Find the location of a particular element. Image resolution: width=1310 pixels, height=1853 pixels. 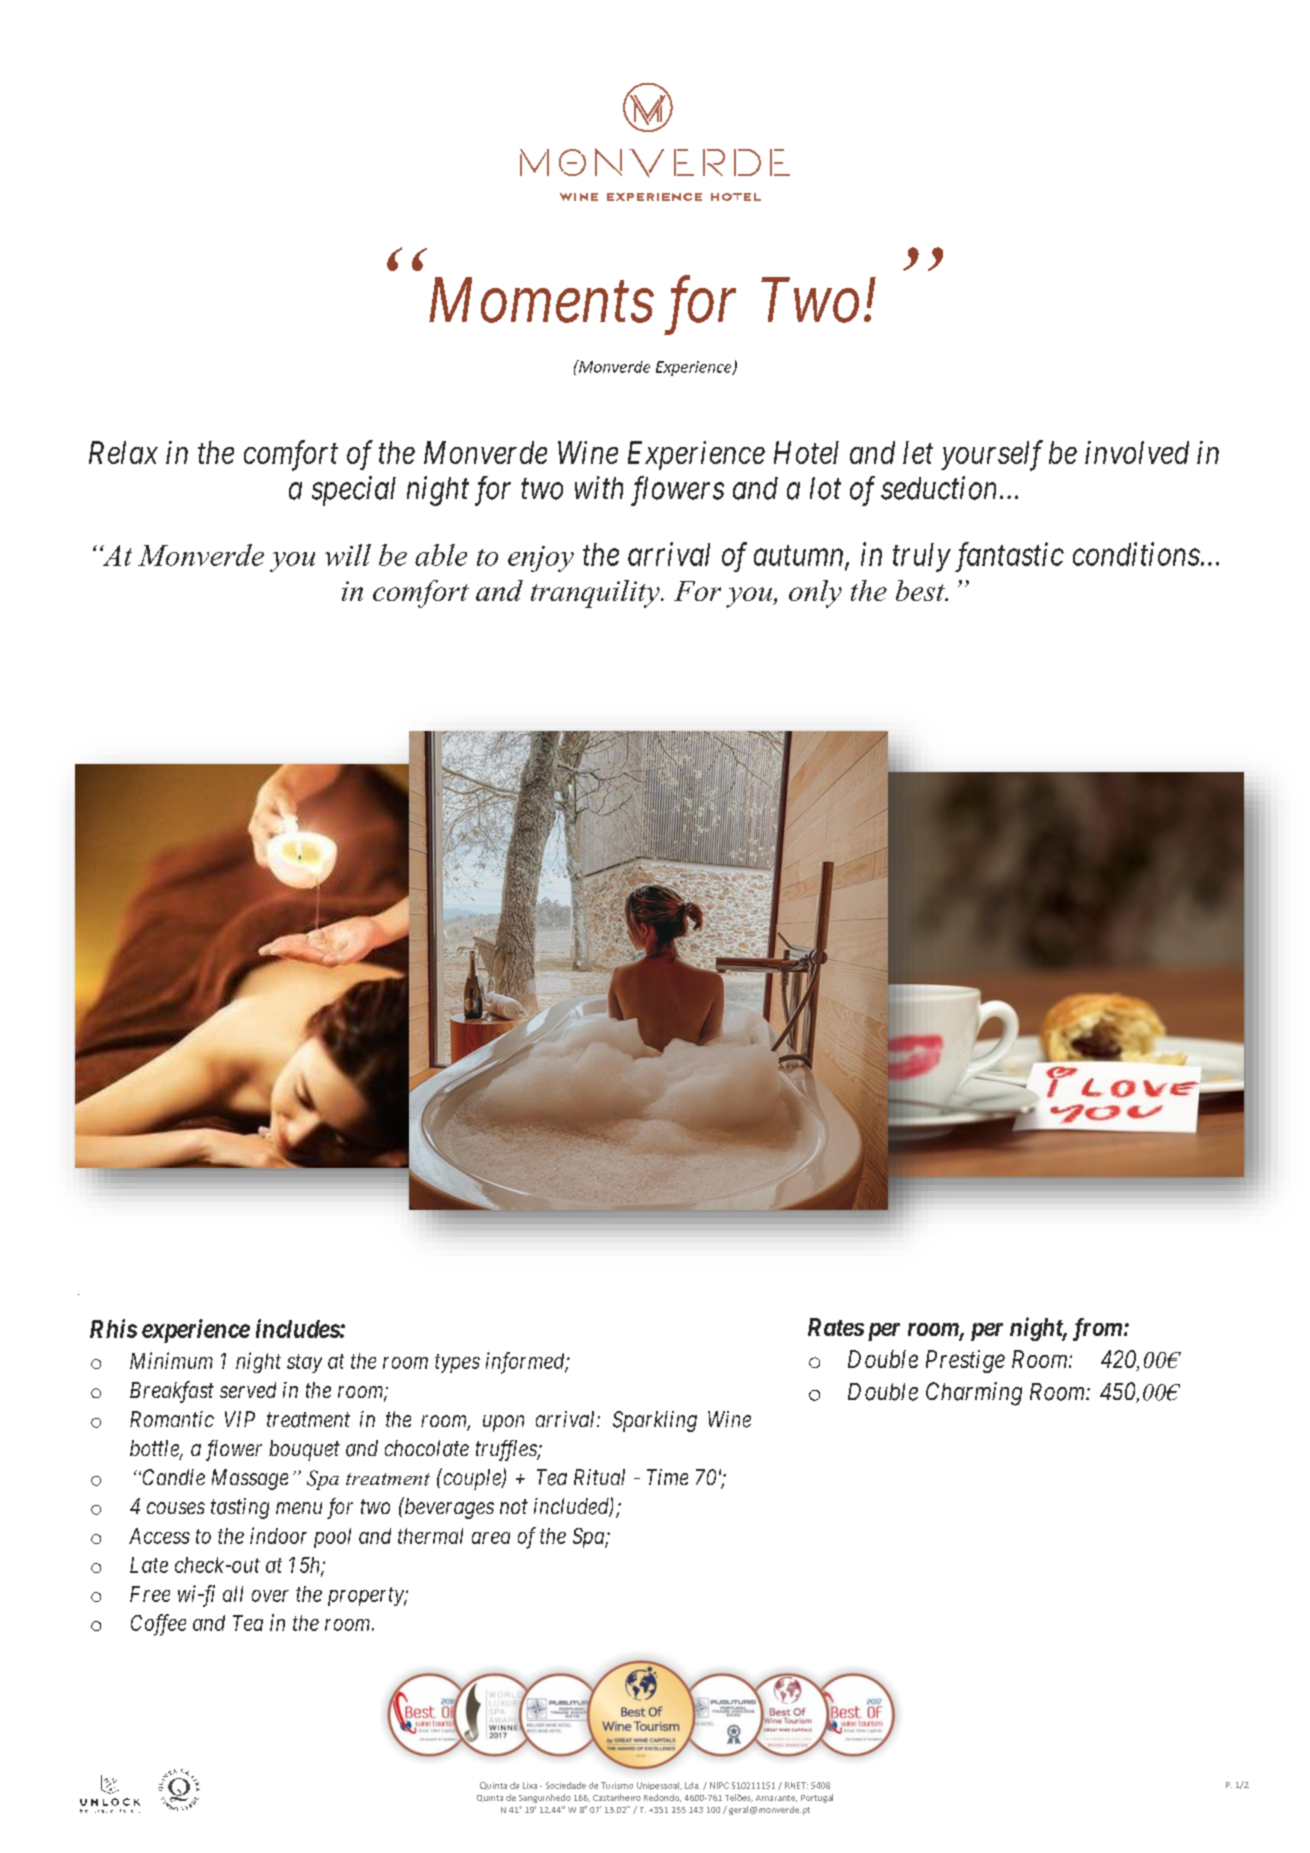

yourself is located at coordinates (992, 455).
